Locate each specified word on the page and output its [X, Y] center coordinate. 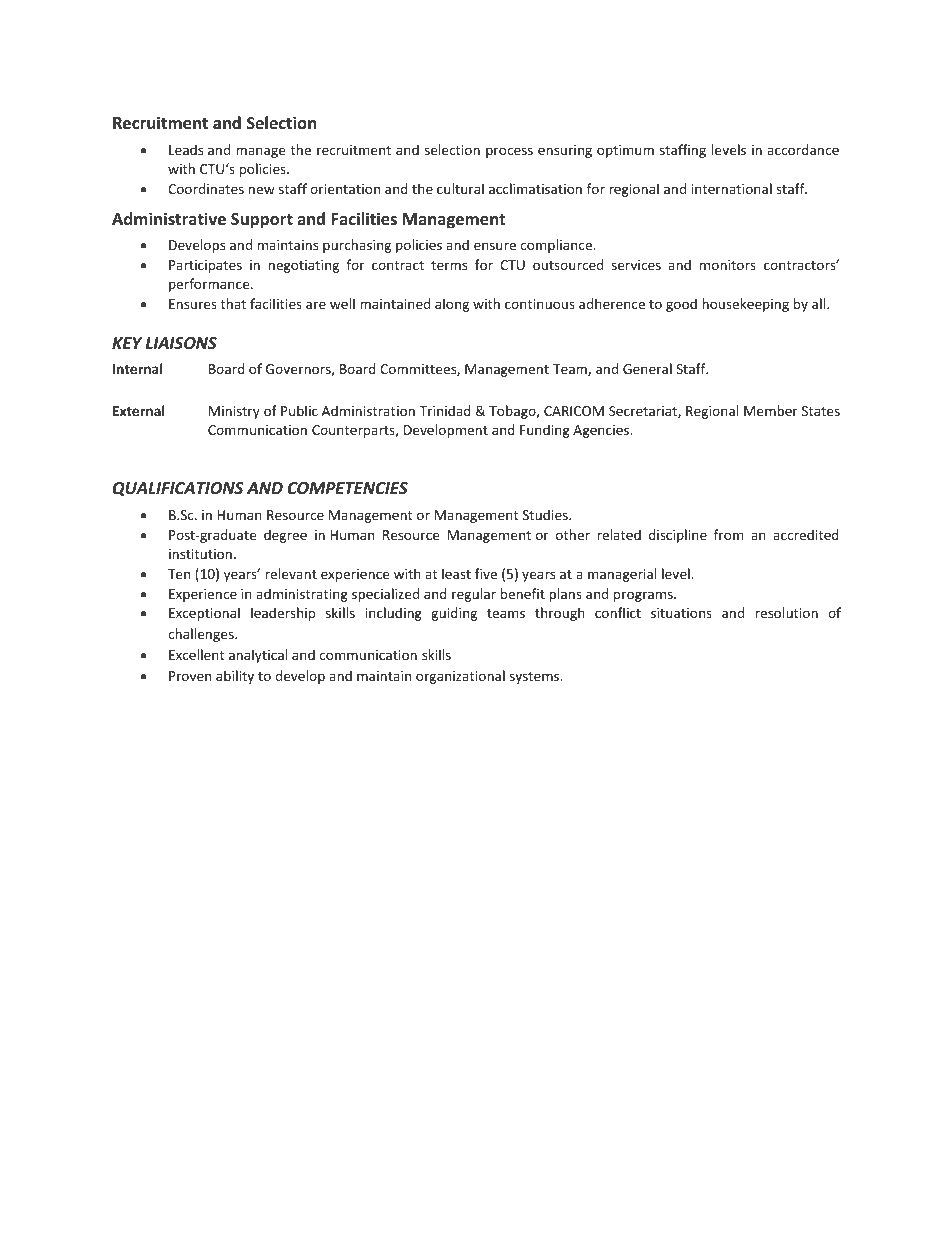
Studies [546, 514]
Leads [186, 149]
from [729, 534]
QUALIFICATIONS [178, 489]
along [452, 305]
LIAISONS [181, 343]
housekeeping [745, 305]
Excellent [196, 654]
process [509, 152]
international [732, 188]
